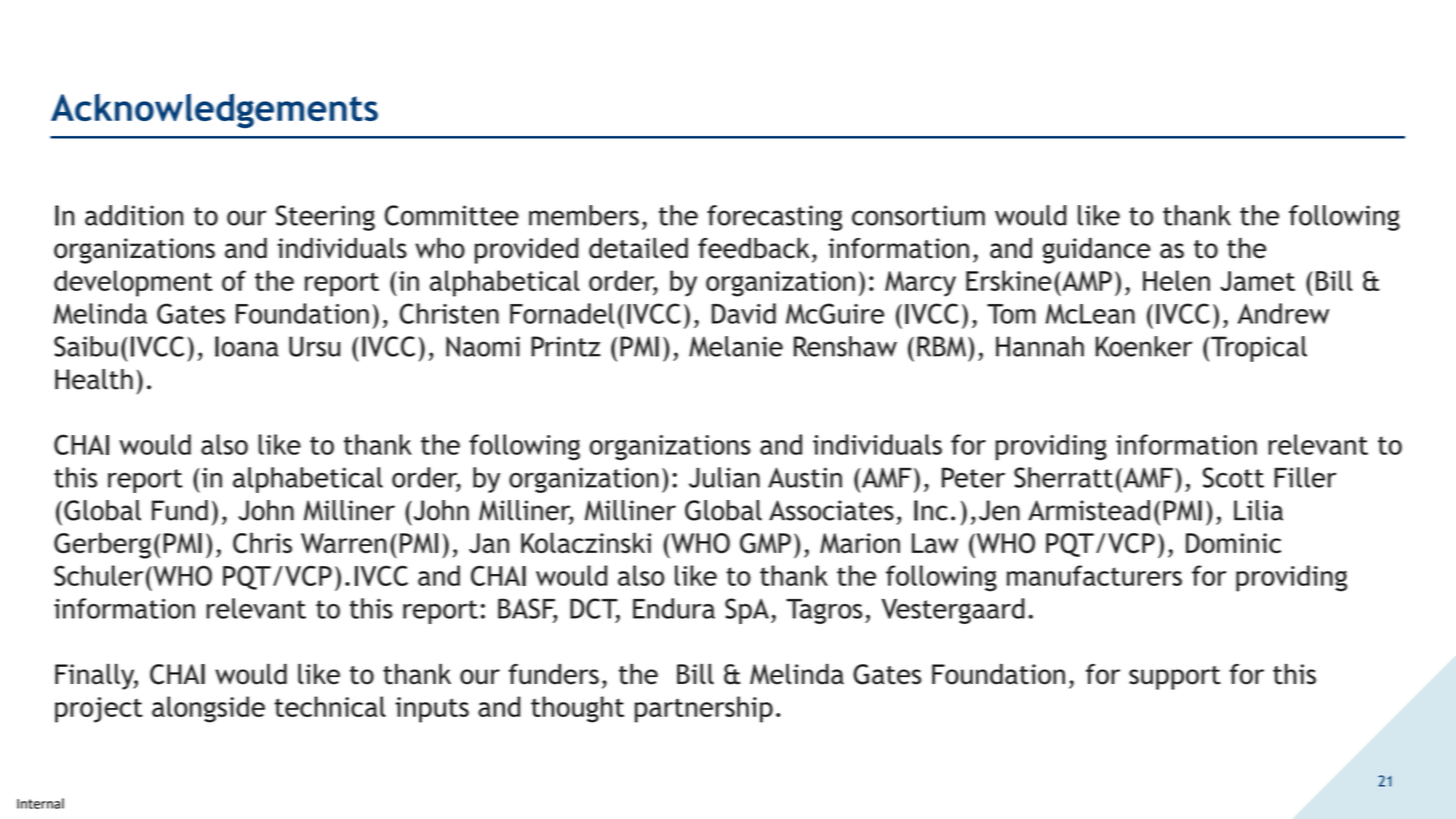 The height and width of the screenshot is (819, 1456). Describe the element at coordinates (1175, 678) in the screenshot. I see `support` at that location.
